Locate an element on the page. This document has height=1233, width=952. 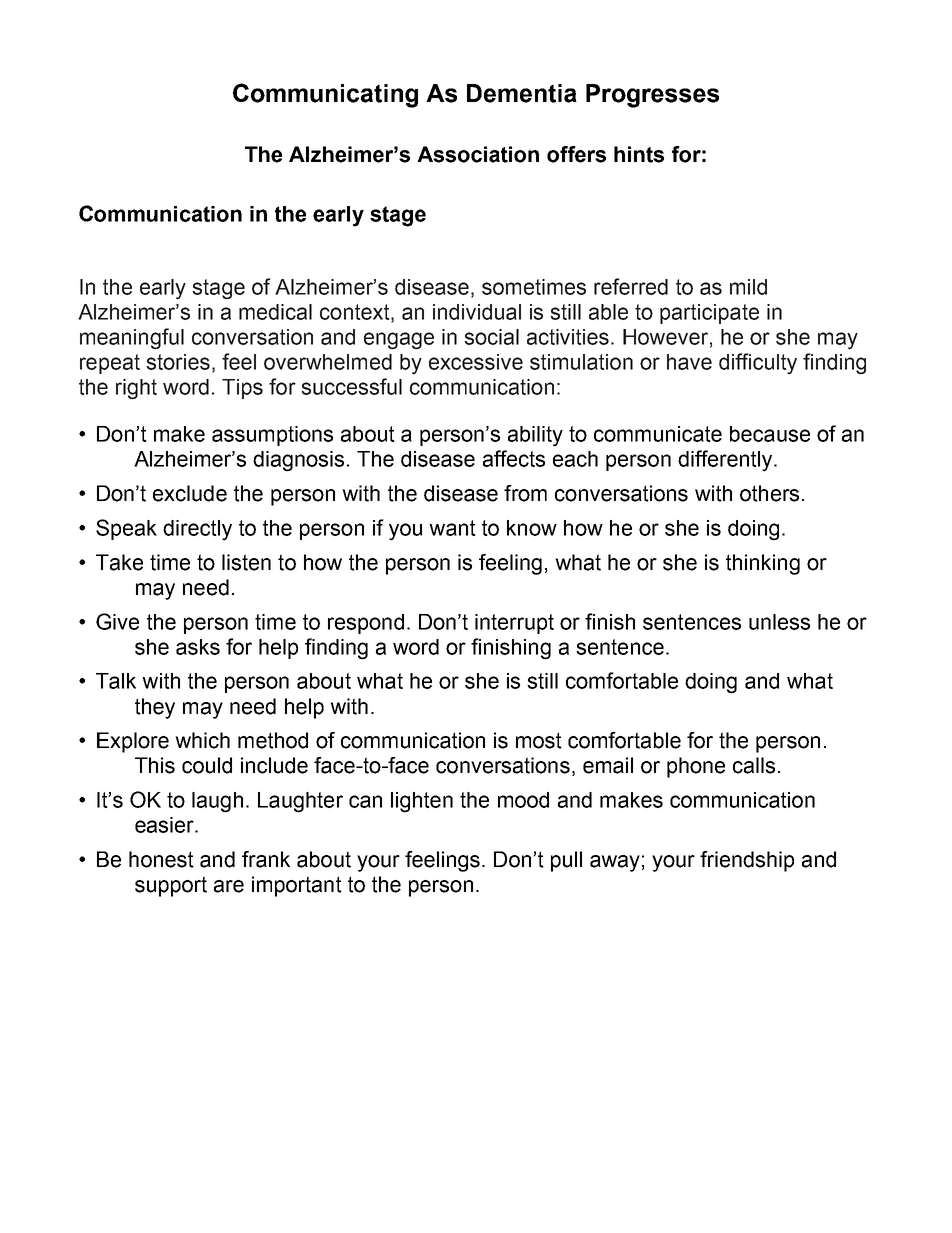
Progresses is located at coordinates (652, 96).
